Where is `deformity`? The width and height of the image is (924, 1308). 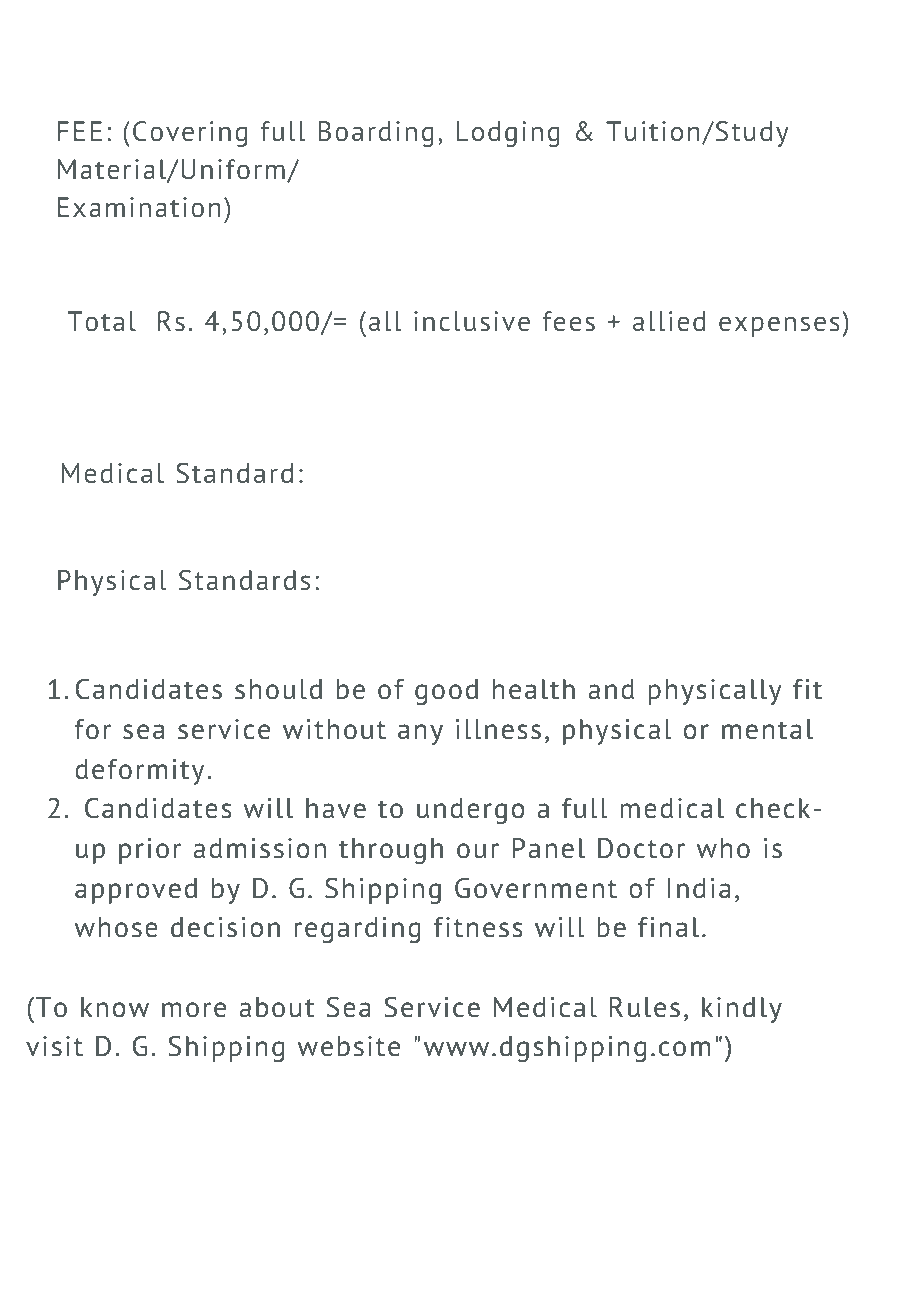 deformity is located at coordinates (139, 772).
